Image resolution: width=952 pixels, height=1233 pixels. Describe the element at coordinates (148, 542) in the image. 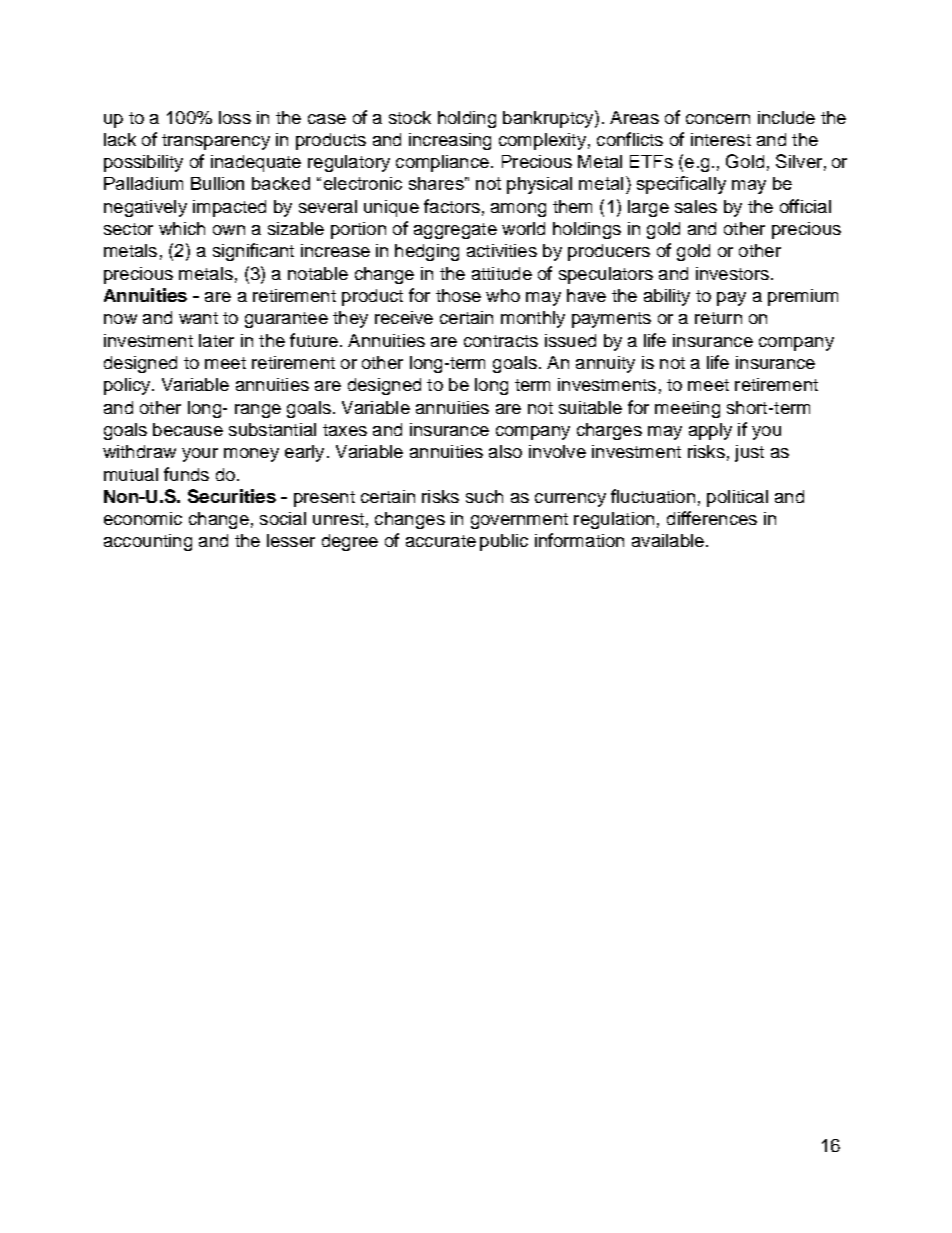

I see `accounting` at that location.
